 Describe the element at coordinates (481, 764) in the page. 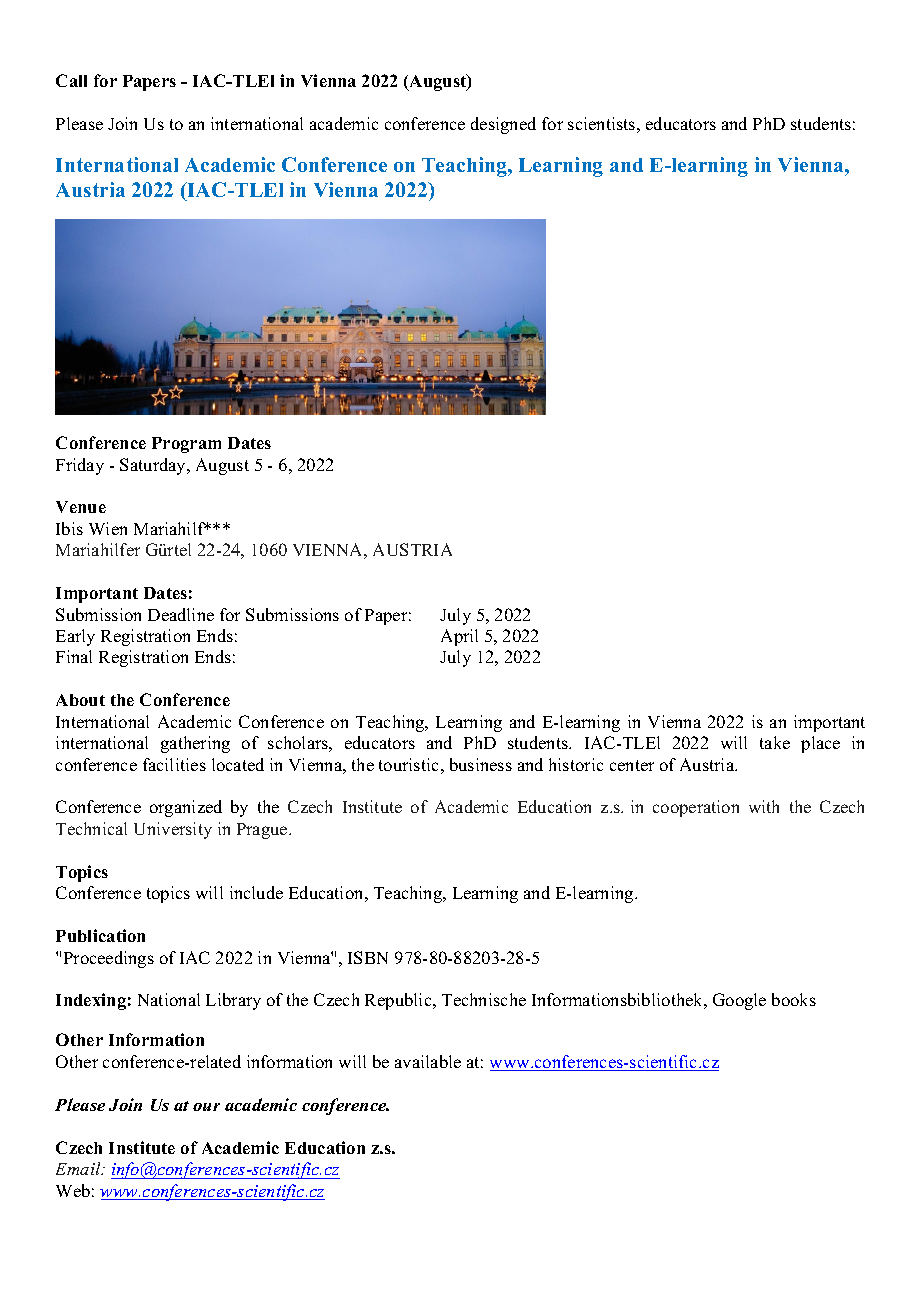

I see `business` at that location.
